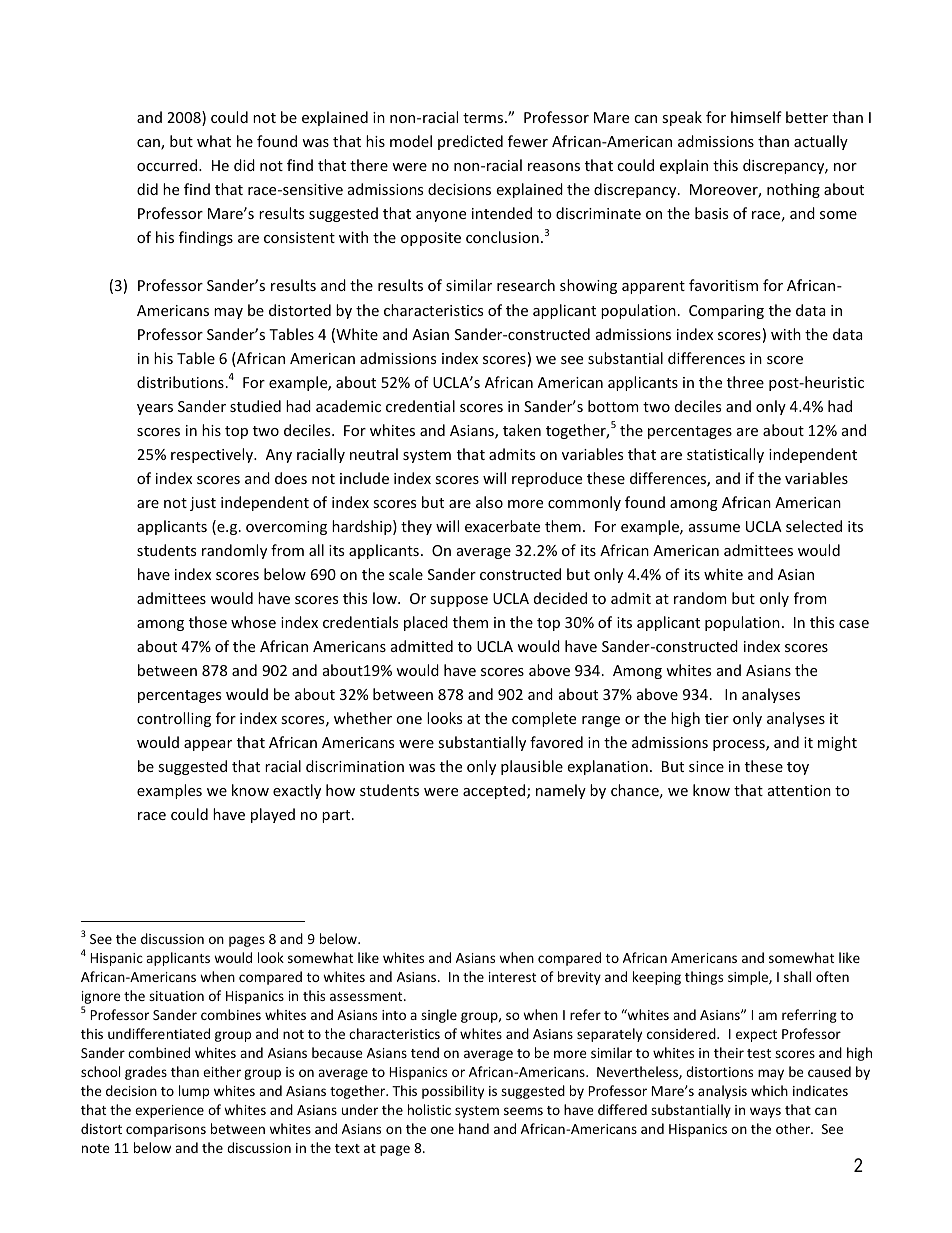 The width and height of the screenshot is (952, 1233). Describe the element at coordinates (208, 622) in the screenshot. I see `those` at that location.
